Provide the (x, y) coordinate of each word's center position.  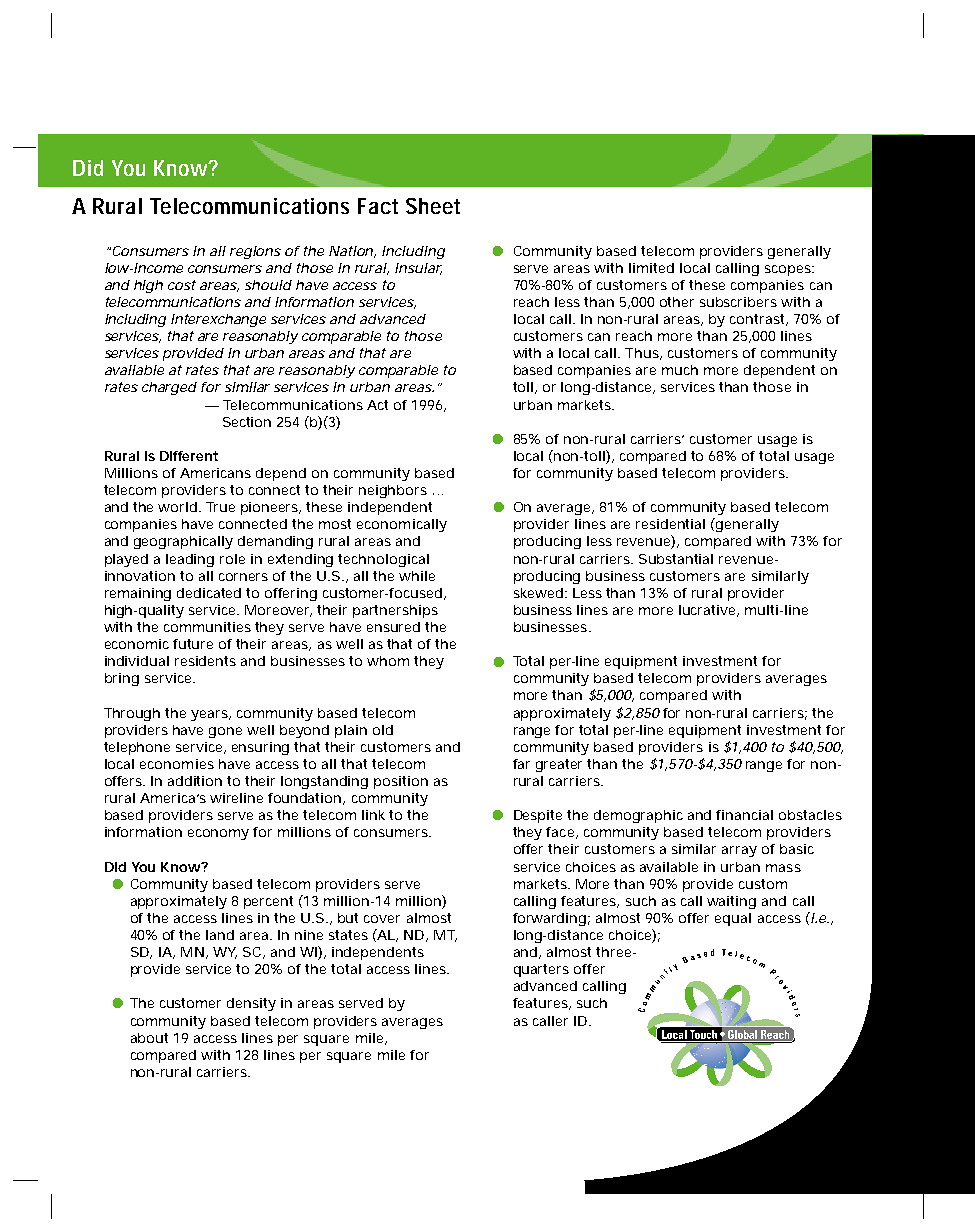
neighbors (393, 491)
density (251, 1004)
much (680, 370)
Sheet (433, 206)
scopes (789, 270)
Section (247, 422)
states (348, 935)
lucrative (708, 611)
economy (218, 834)
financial (744, 815)
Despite (538, 816)
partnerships (395, 611)
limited (651, 268)
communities (207, 627)
